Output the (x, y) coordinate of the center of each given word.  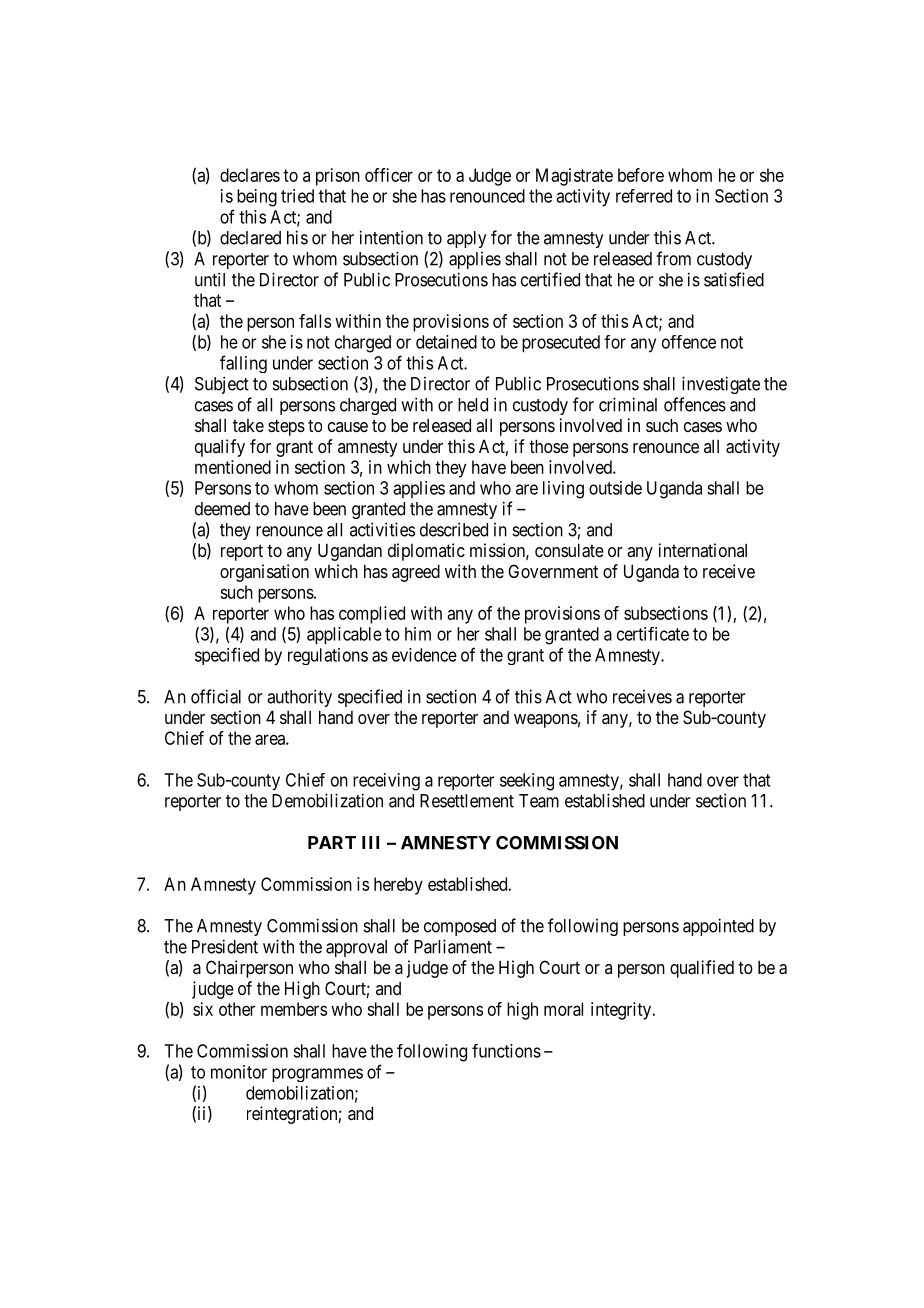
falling (243, 364)
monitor (239, 1072)
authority (299, 698)
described (454, 529)
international (703, 550)
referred (644, 196)
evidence (424, 655)
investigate (721, 385)
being (257, 198)
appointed (718, 927)
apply (466, 239)
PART (332, 842)
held (473, 405)
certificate (653, 634)
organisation (264, 573)
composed (460, 927)
